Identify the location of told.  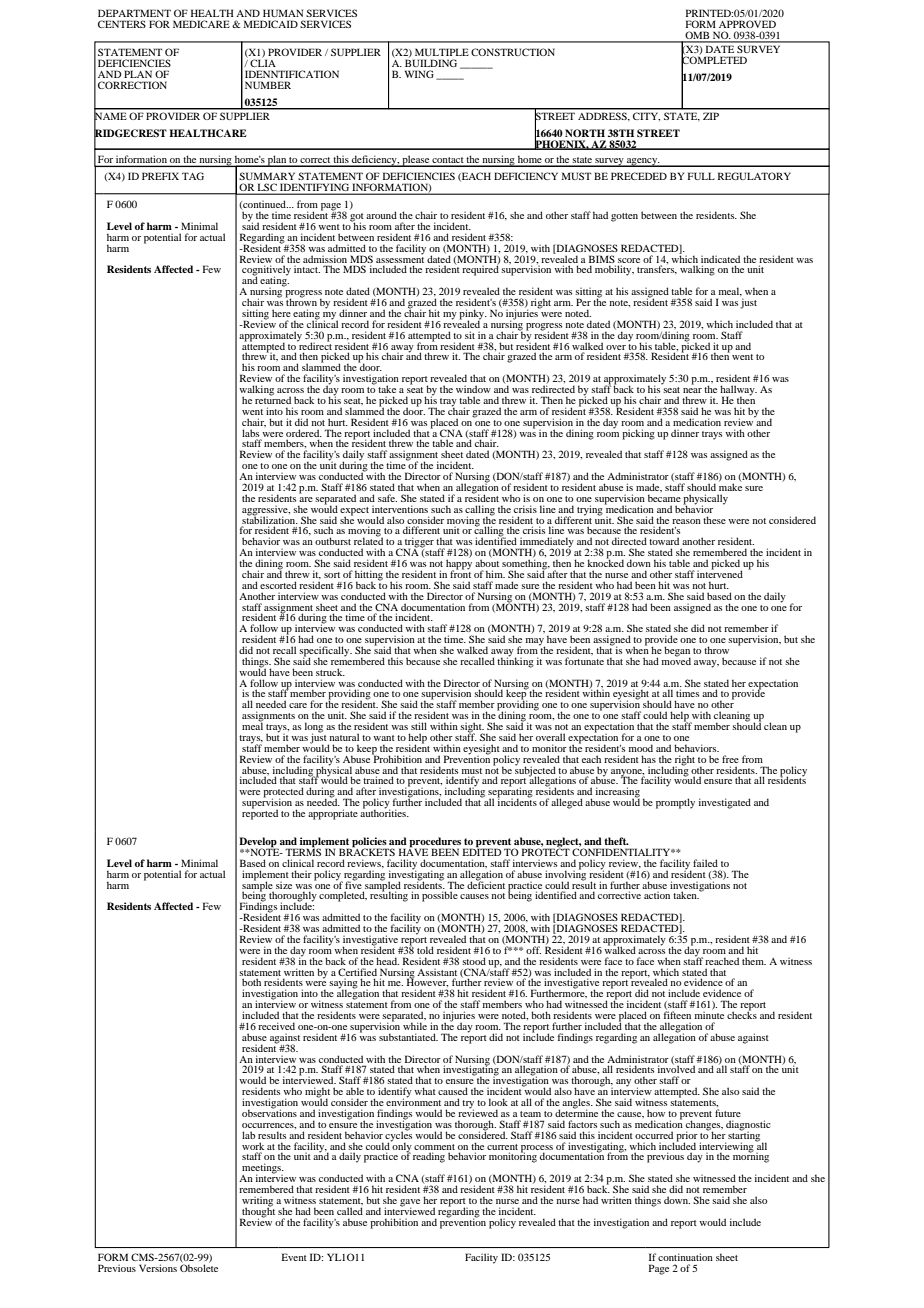
(425, 950).
